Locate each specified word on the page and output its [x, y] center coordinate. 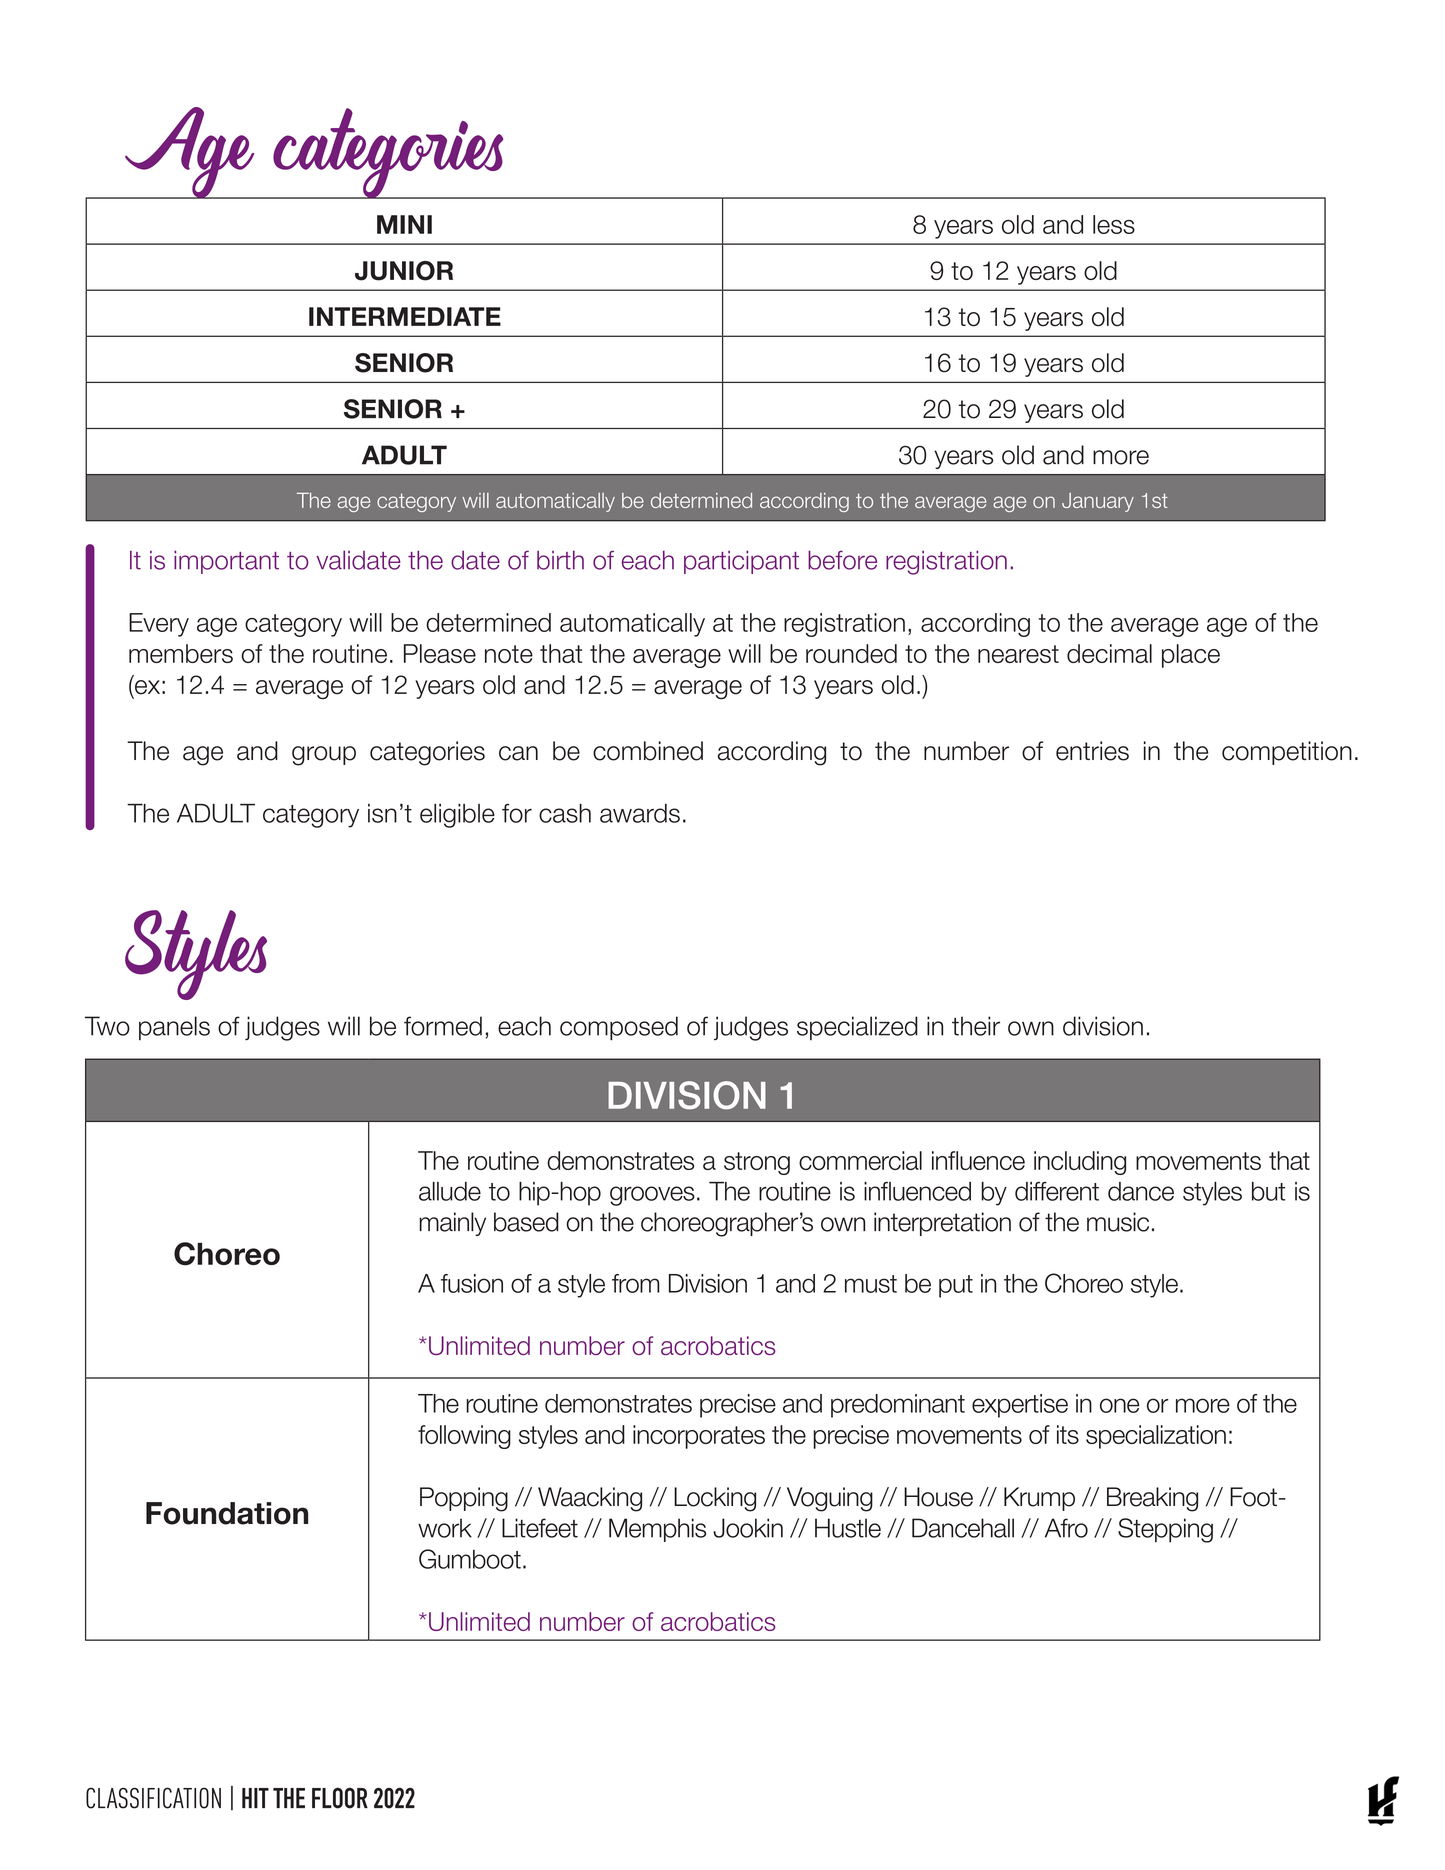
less [1114, 224]
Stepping [1165, 1530]
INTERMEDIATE [405, 316]
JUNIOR [404, 271]
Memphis [657, 1530]
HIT [255, 1798]
